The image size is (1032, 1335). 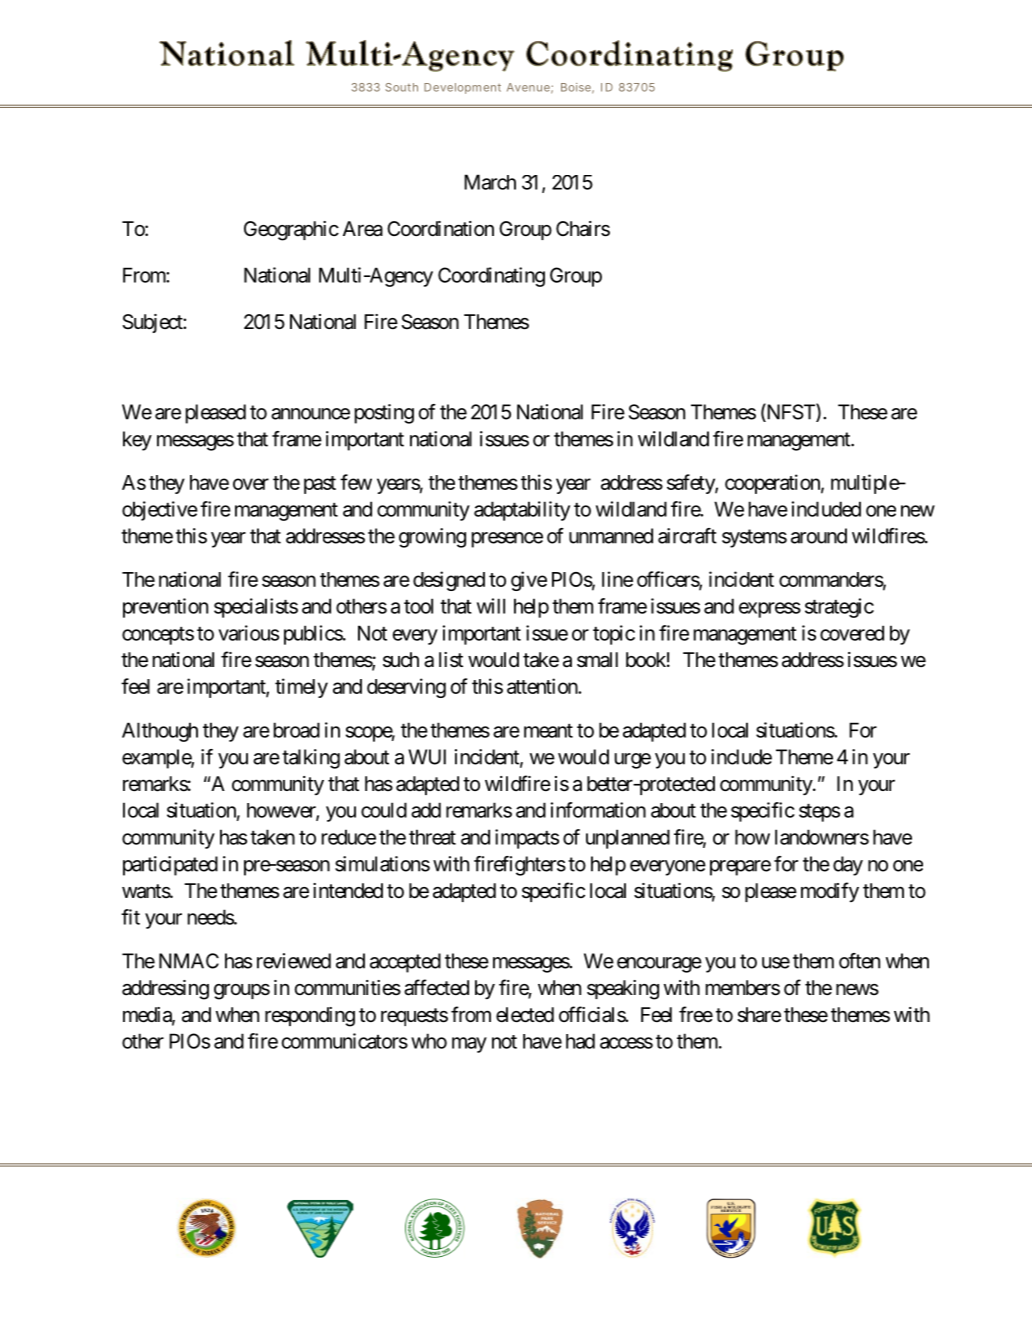 I want to click on Coordinating, so click(x=491, y=277).
